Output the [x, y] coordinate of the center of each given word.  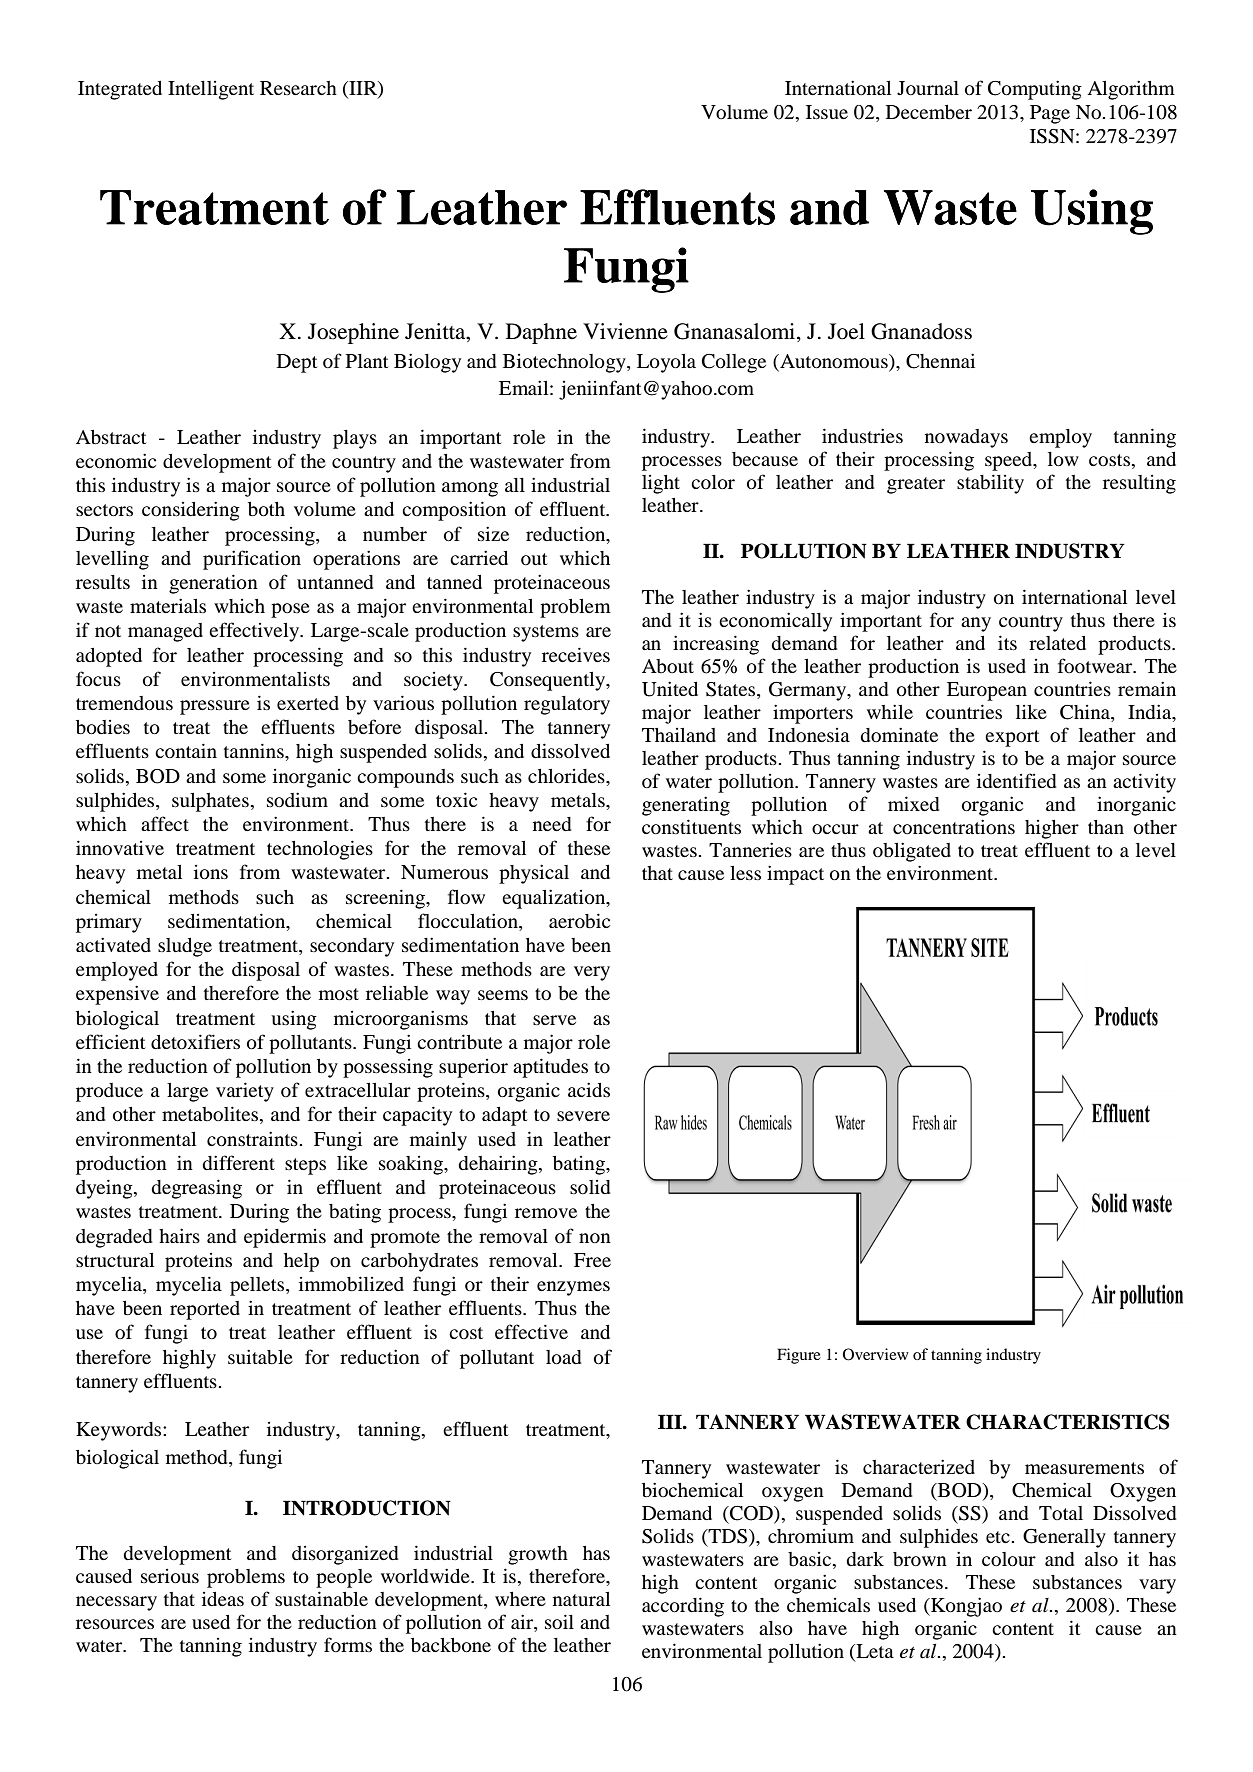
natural [581, 1599]
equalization [555, 899]
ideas [223, 1599]
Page [1050, 114]
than [1106, 827]
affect [165, 823]
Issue [827, 112]
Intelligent [211, 90]
